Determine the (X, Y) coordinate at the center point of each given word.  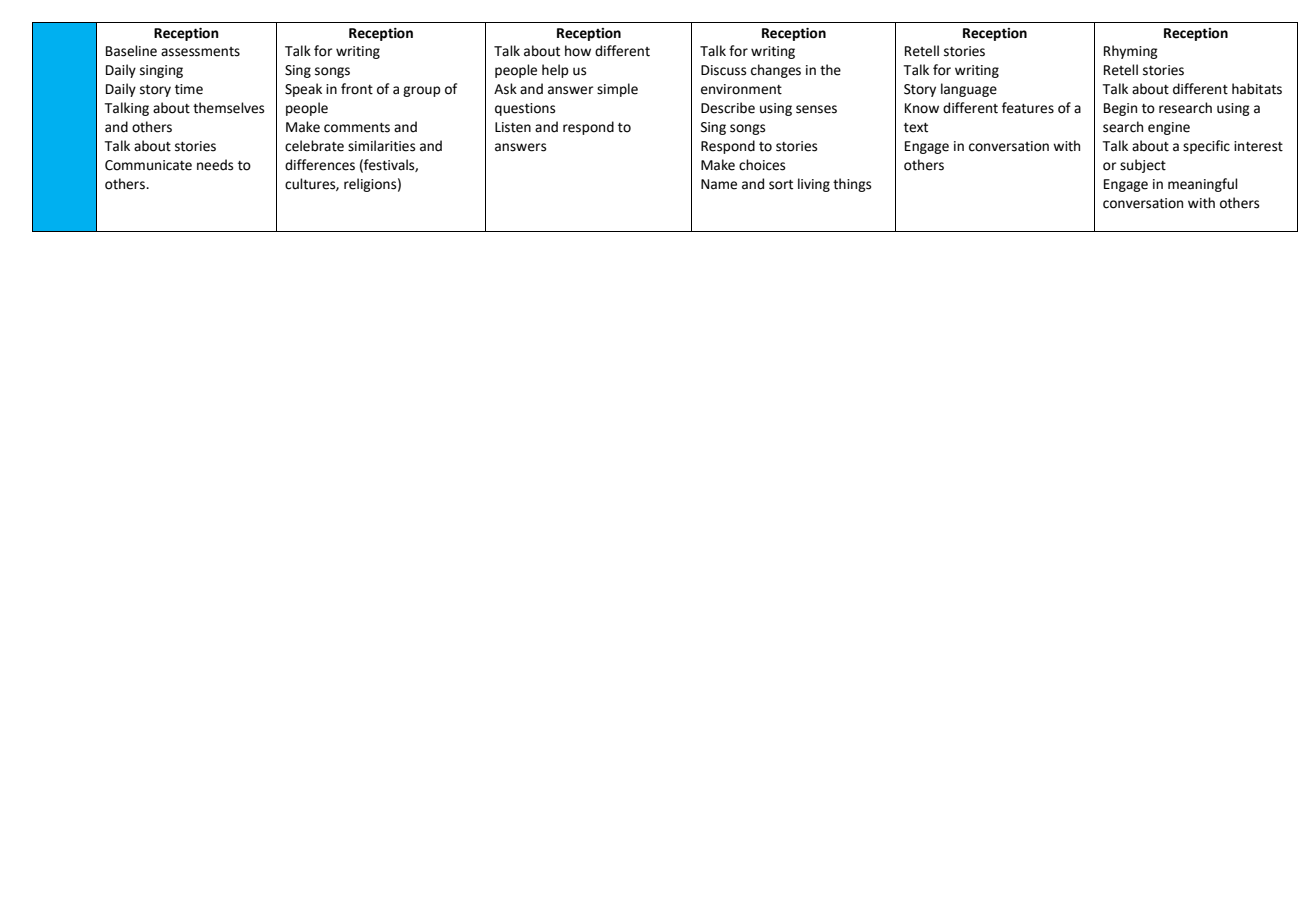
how (578, 51)
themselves (228, 108)
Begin (1120, 109)
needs (215, 165)
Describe (728, 108)
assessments (200, 52)
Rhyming (1131, 52)
